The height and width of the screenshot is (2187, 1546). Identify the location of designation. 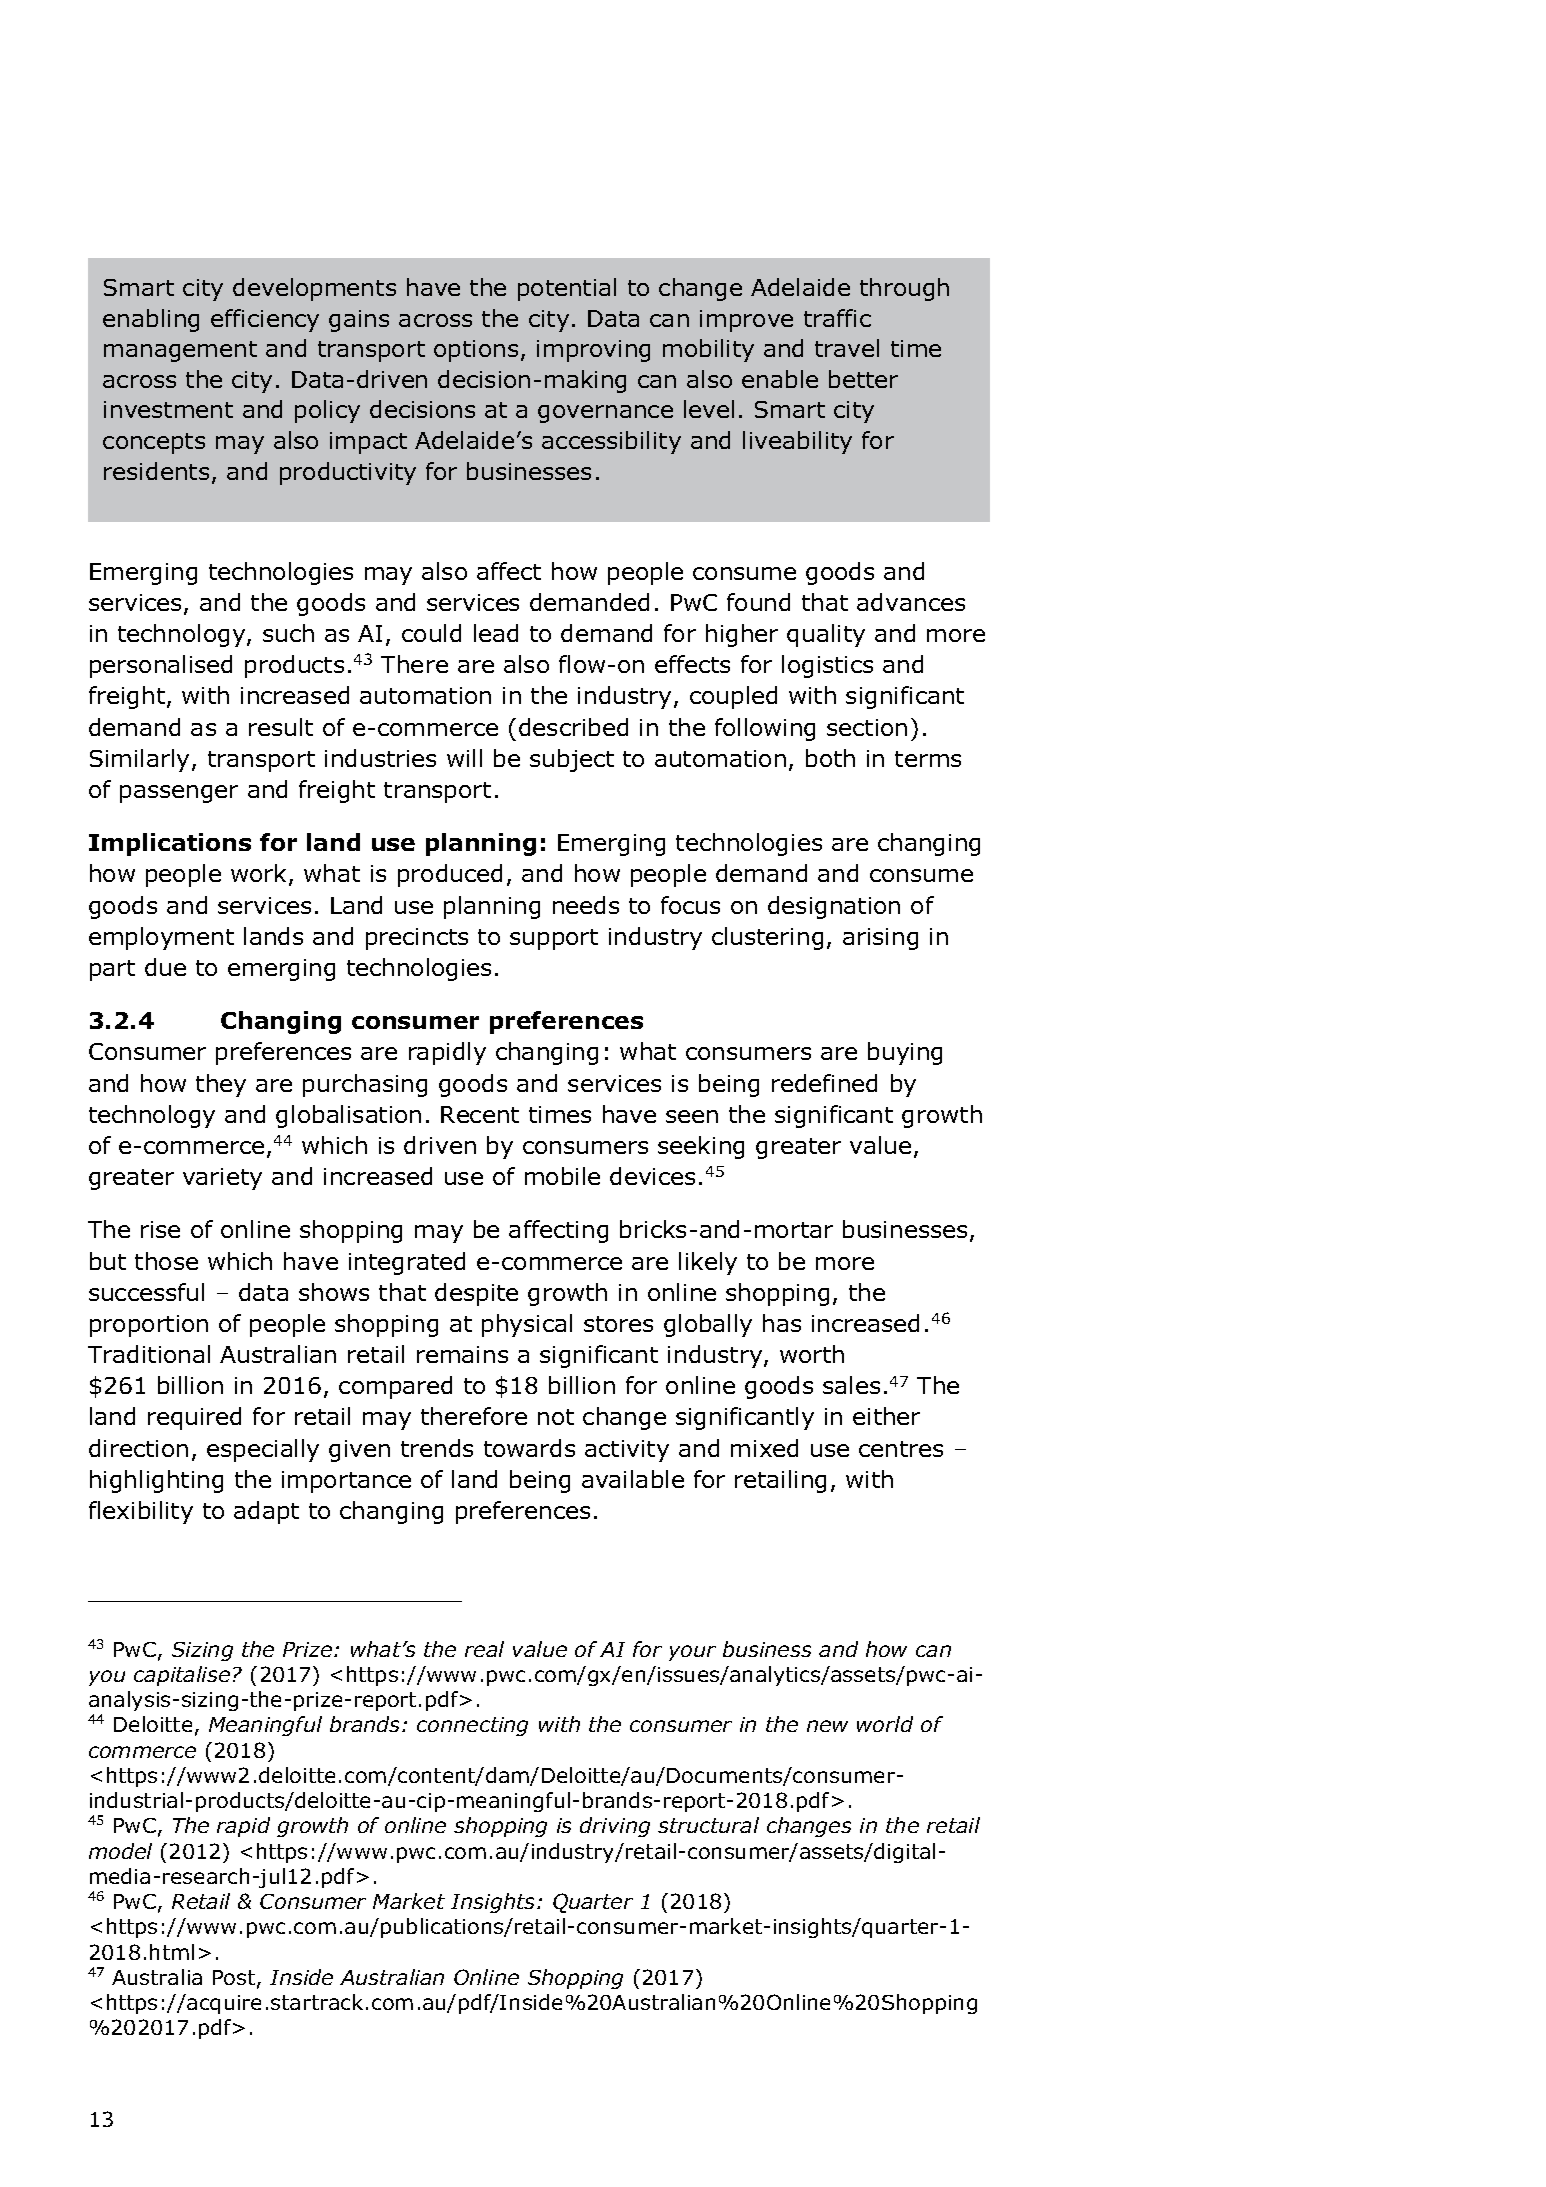
(834, 907).
